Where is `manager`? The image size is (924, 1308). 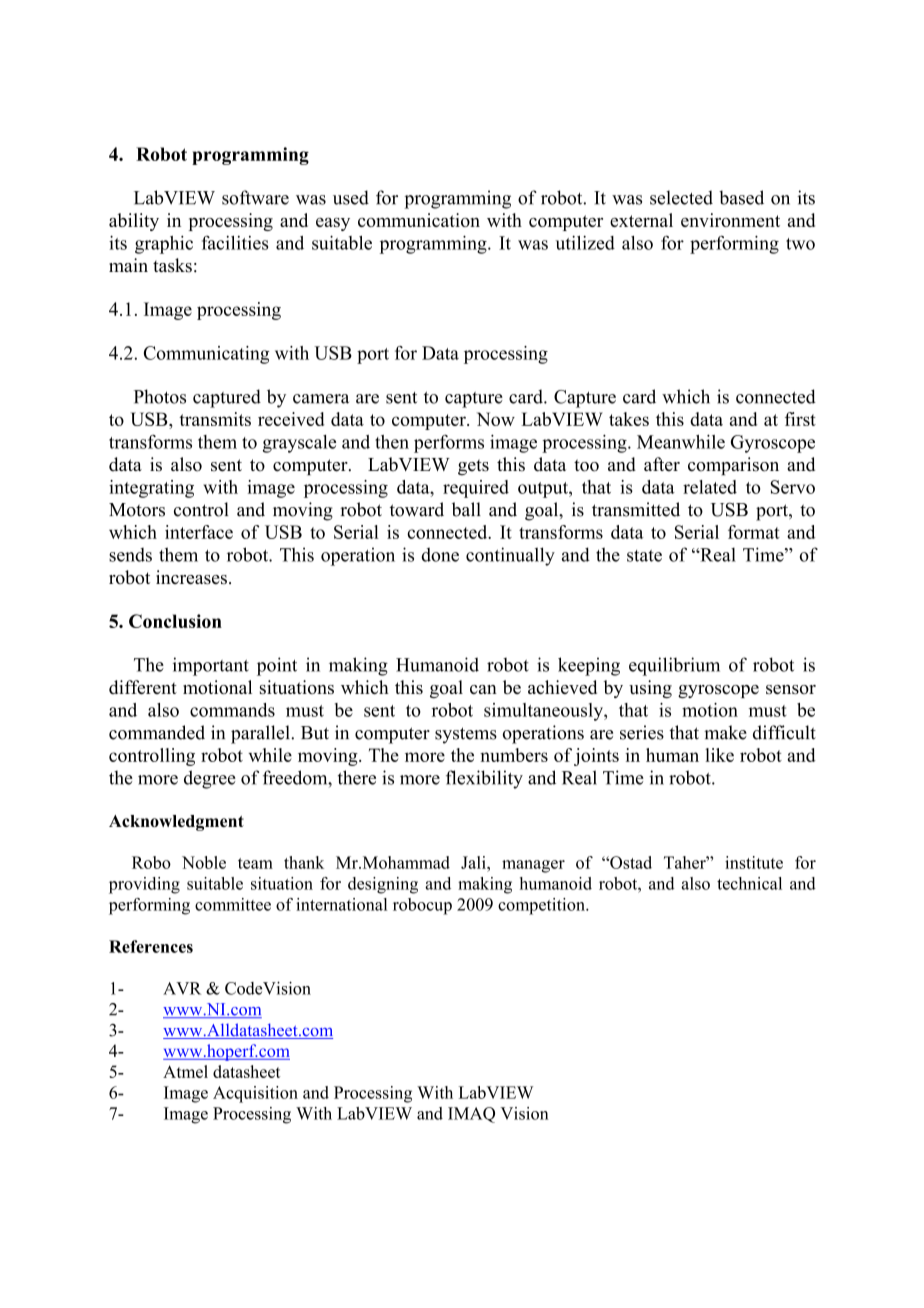 manager is located at coordinates (533, 866).
